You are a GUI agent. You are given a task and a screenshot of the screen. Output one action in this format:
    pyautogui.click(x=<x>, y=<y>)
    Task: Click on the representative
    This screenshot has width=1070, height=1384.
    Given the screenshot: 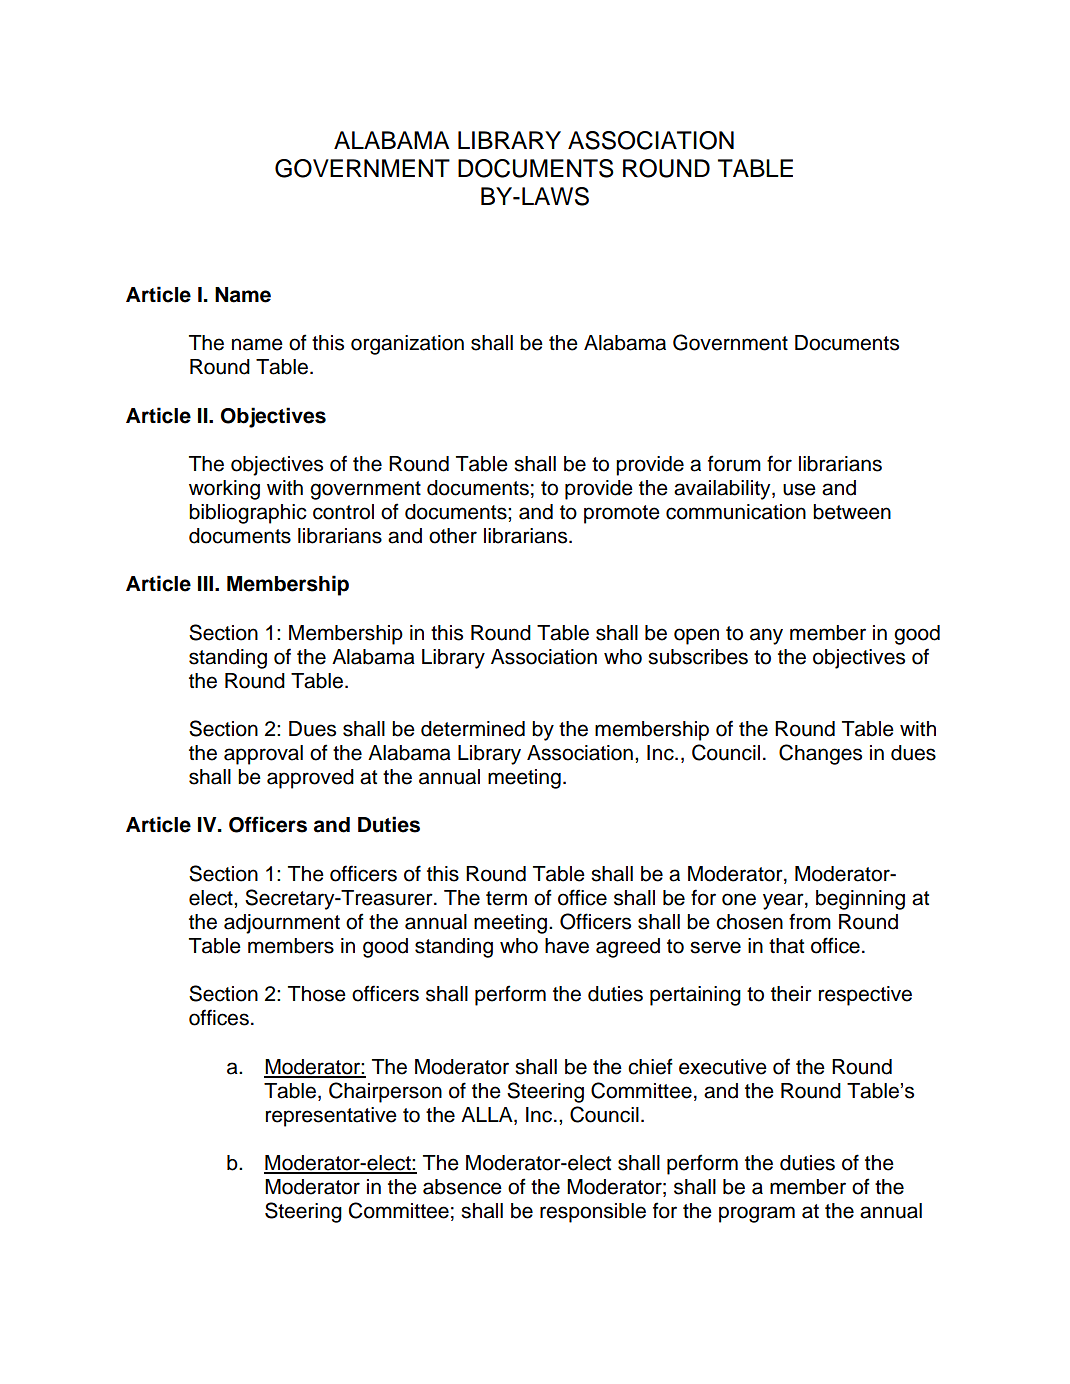 What is the action you would take?
    pyautogui.click(x=331, y=1117)
